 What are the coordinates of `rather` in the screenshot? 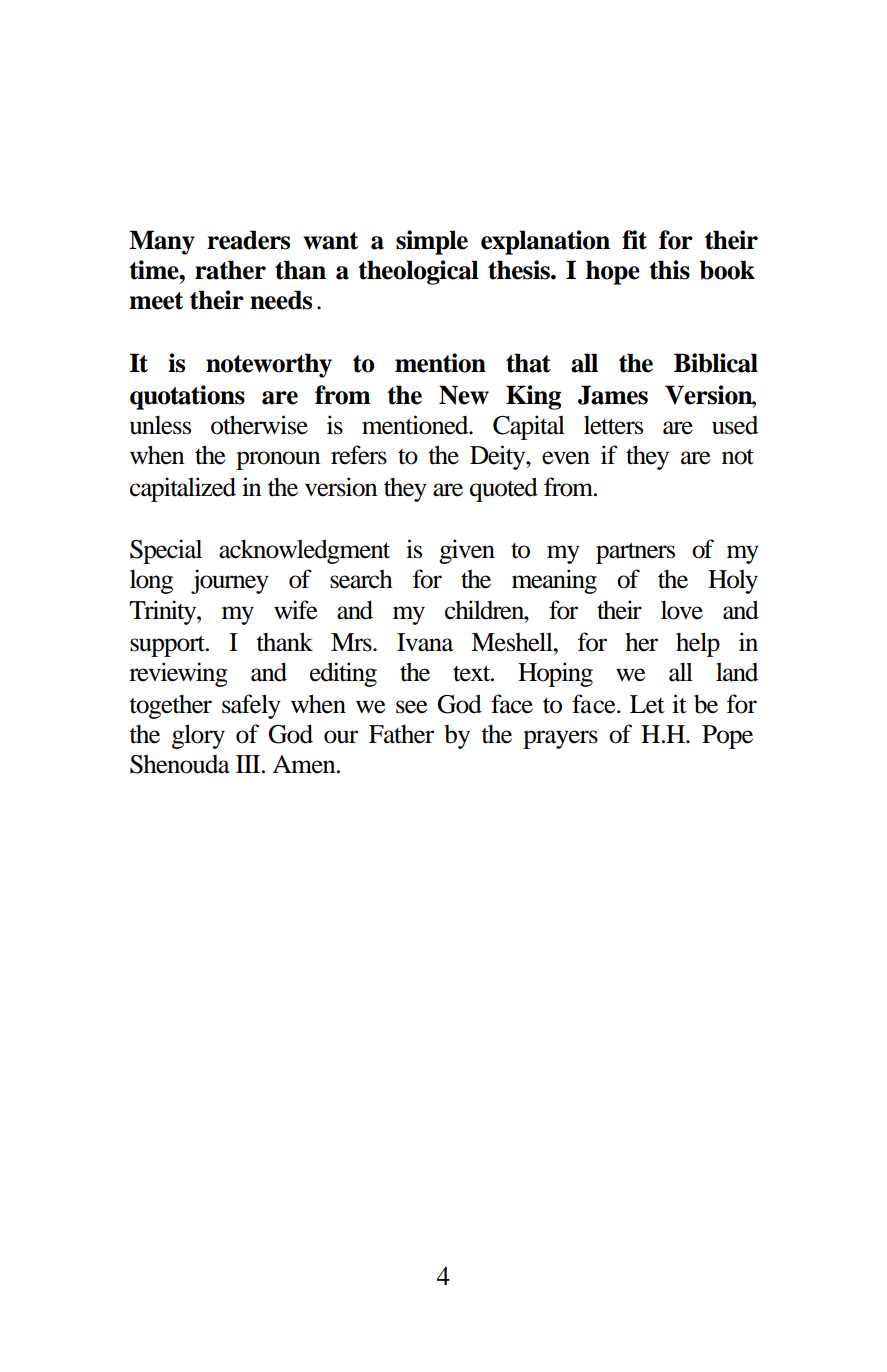 It's located at (230, 270).
